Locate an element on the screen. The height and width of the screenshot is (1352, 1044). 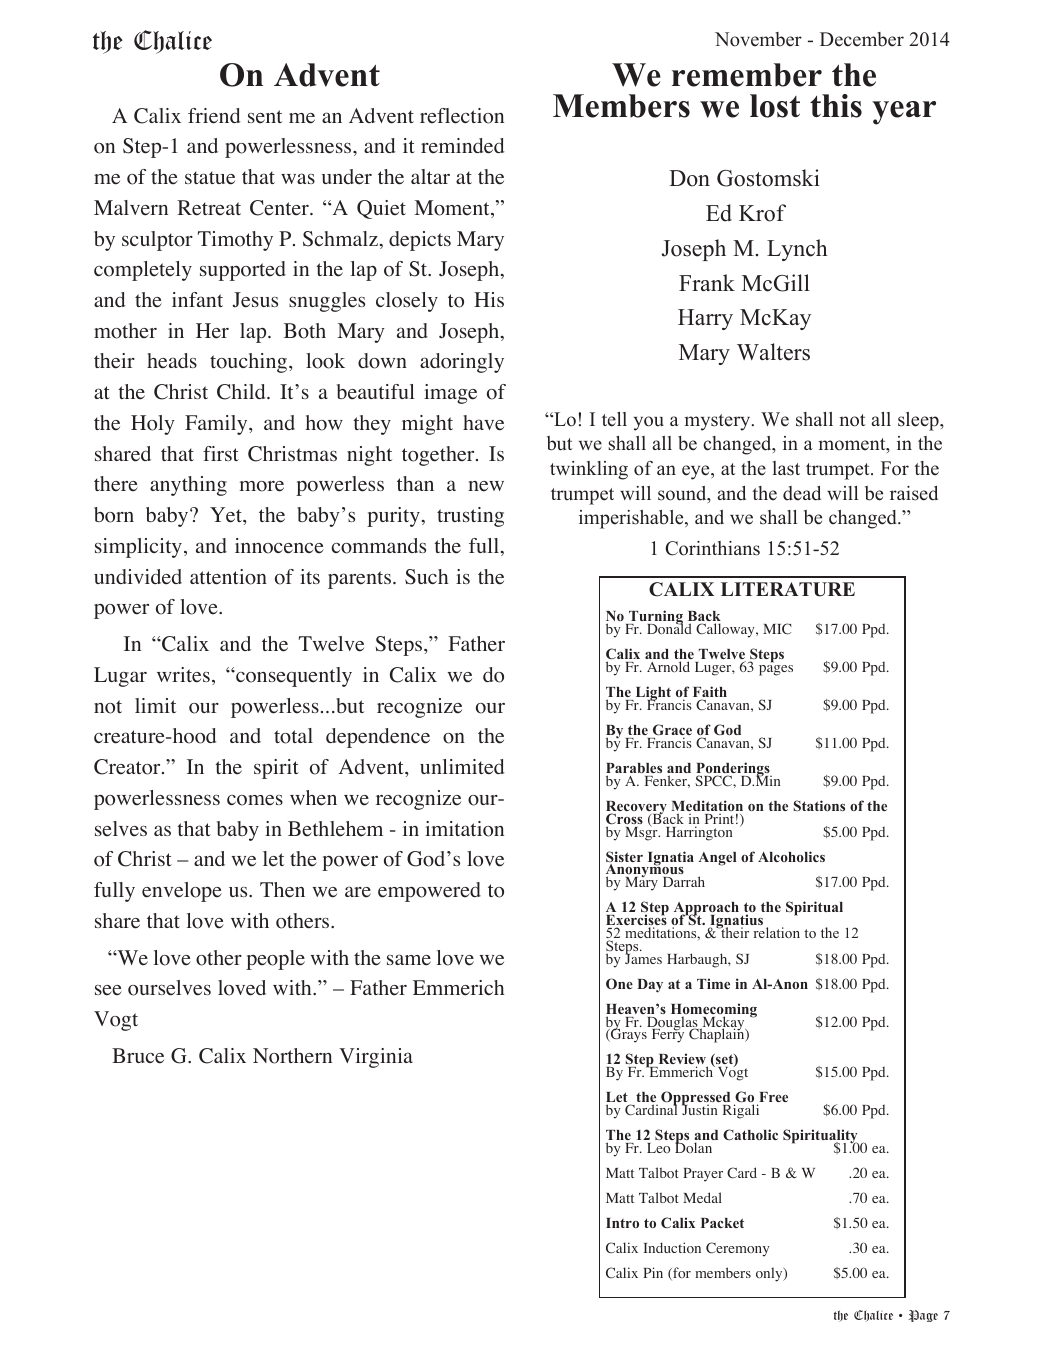
Intro is located at coordinates (622, 1223).
